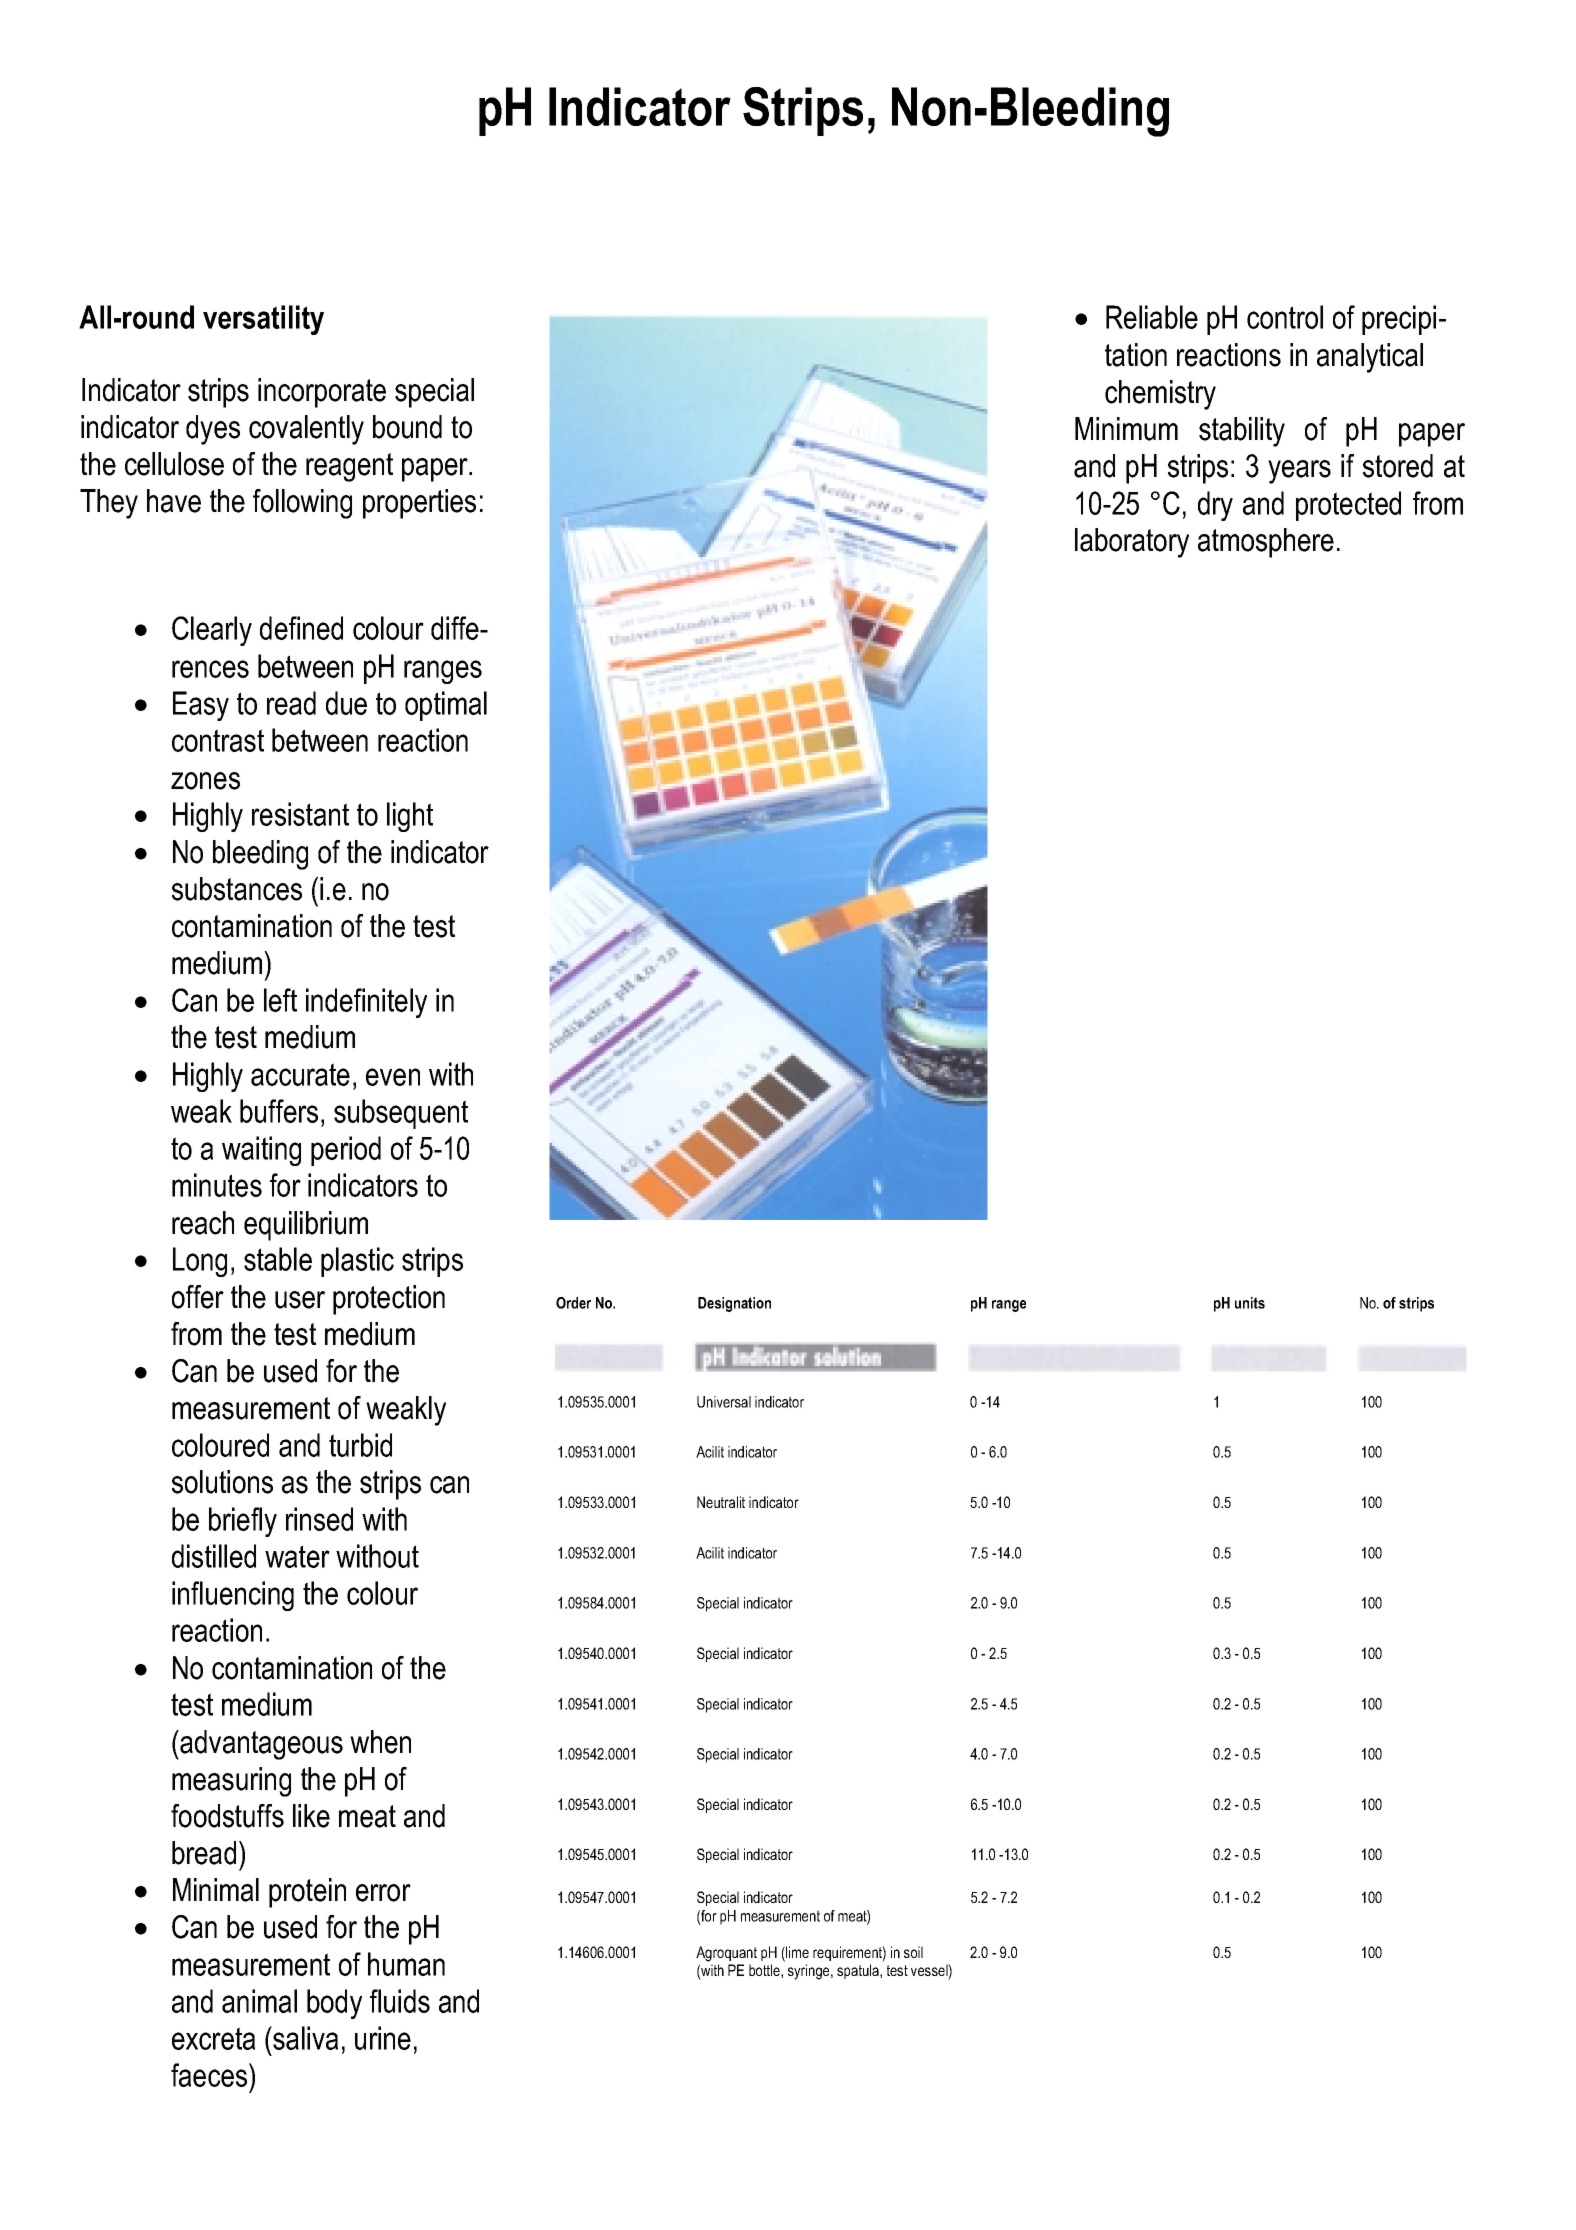 Image resolution: width=1576 pixels, height=2230 pixels. I want to click on Universal, so click(724, 1402).
